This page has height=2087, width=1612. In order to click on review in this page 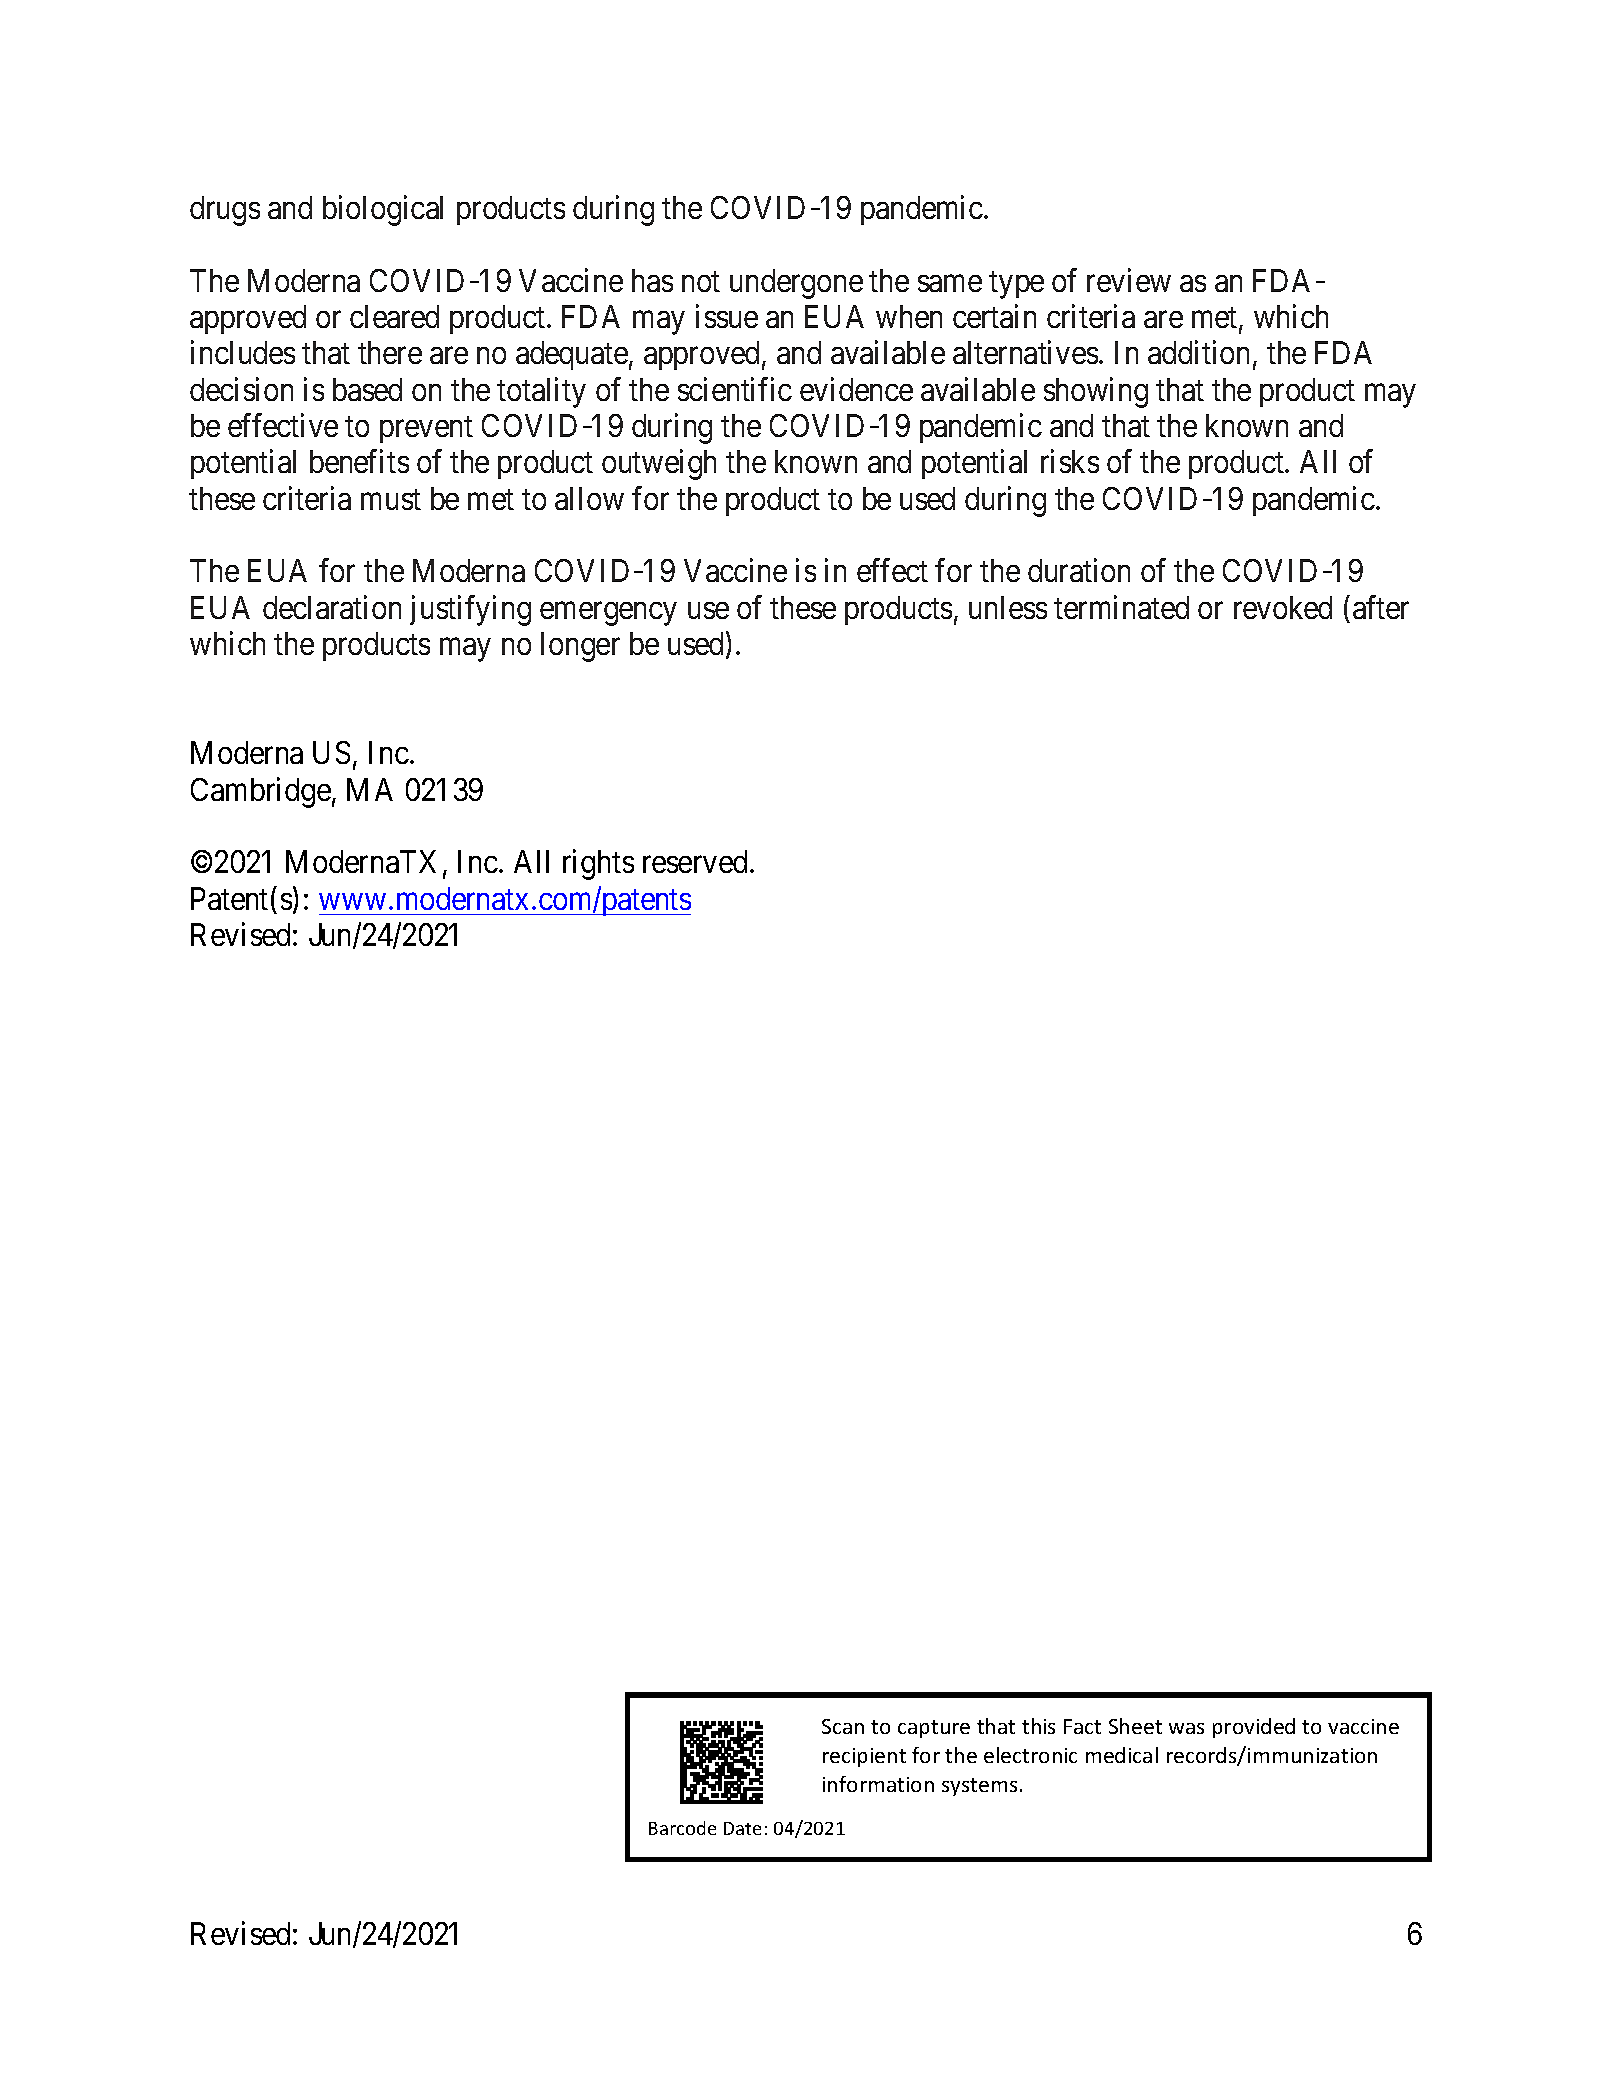, I will do `click(1129, 280)`.
